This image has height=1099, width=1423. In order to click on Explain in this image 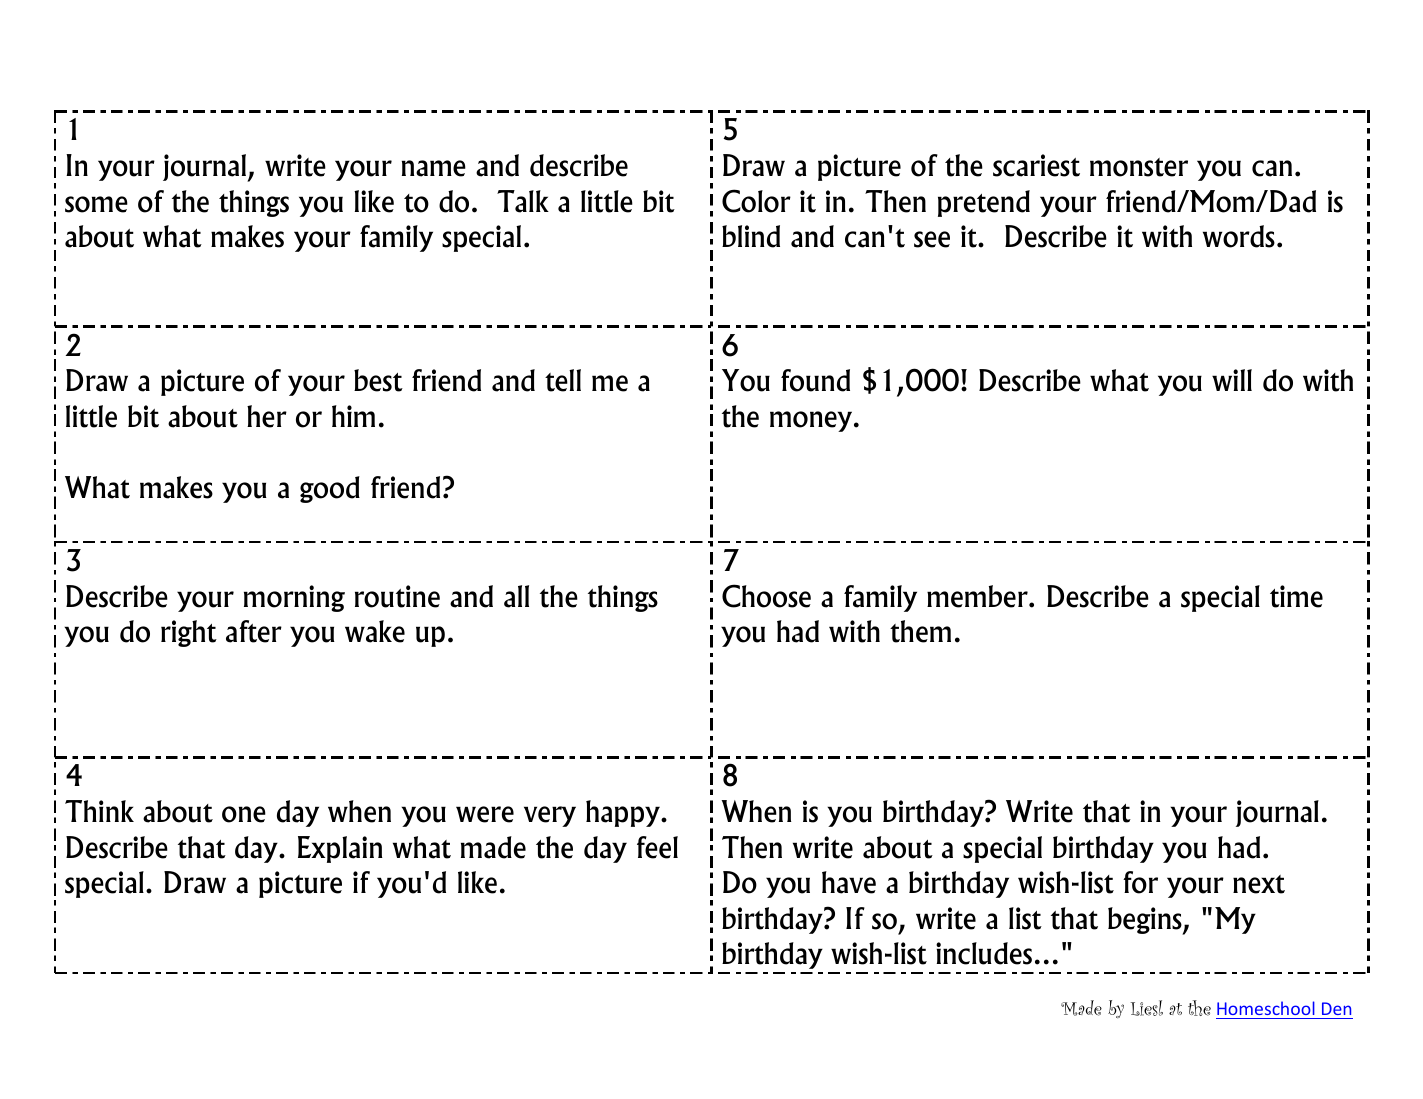, I will do `click(340, 849)`.
